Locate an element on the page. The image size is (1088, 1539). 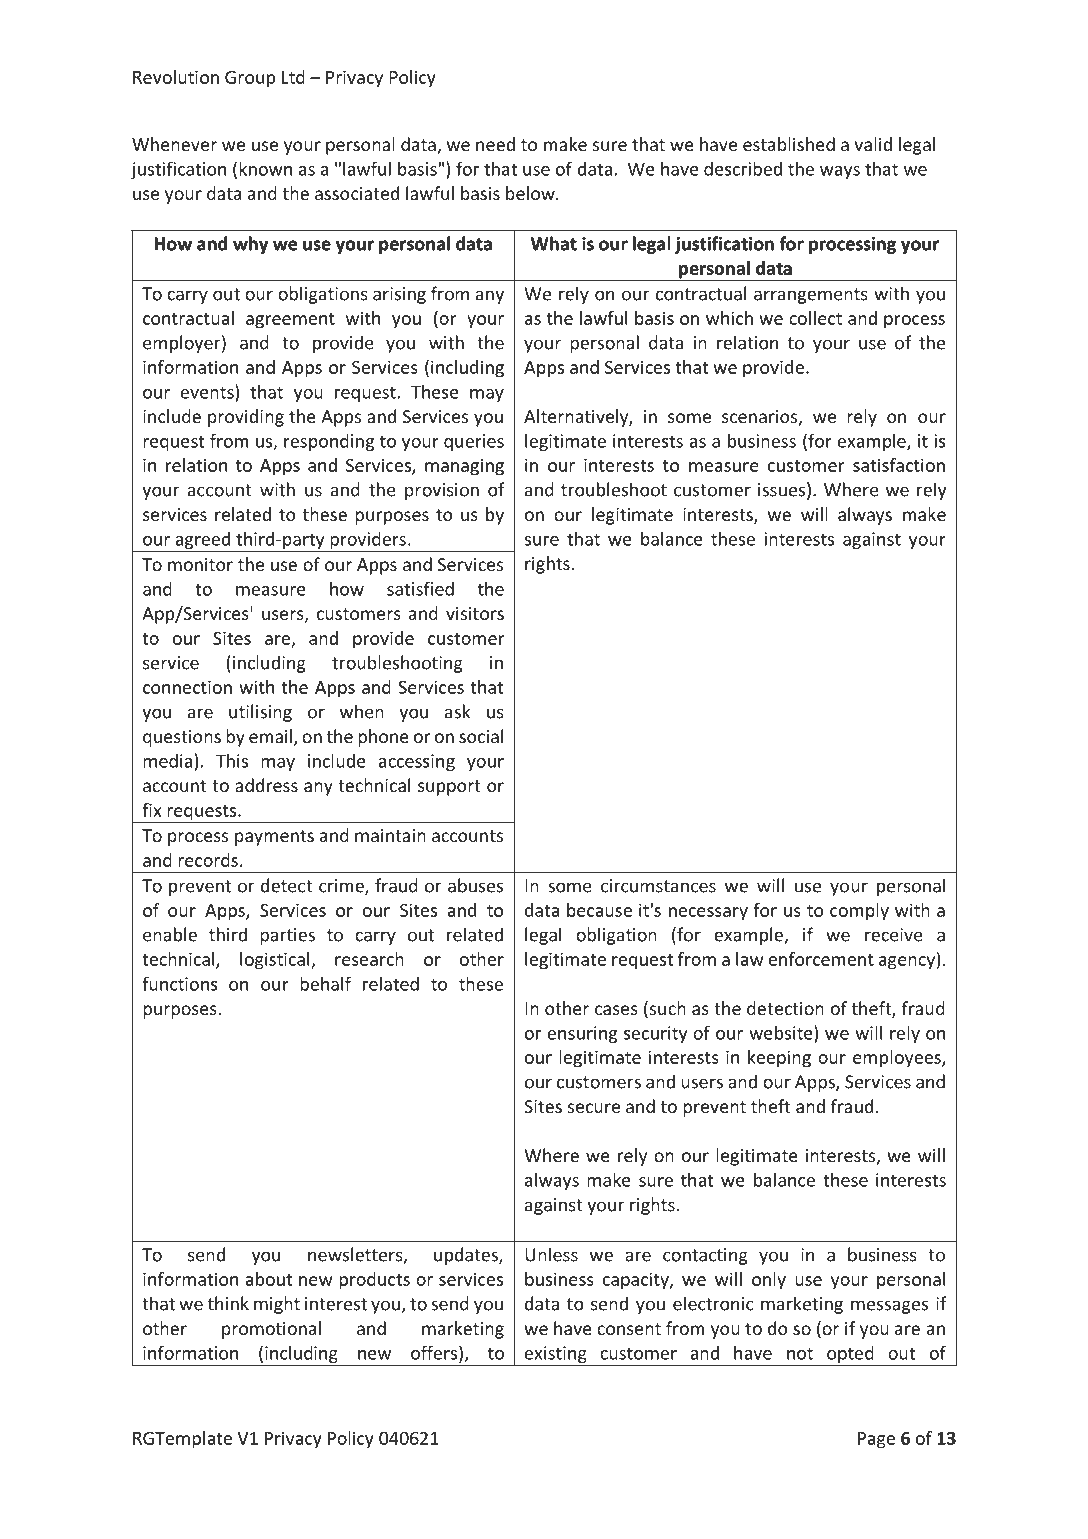
need is located at coordinates (495, 144).
